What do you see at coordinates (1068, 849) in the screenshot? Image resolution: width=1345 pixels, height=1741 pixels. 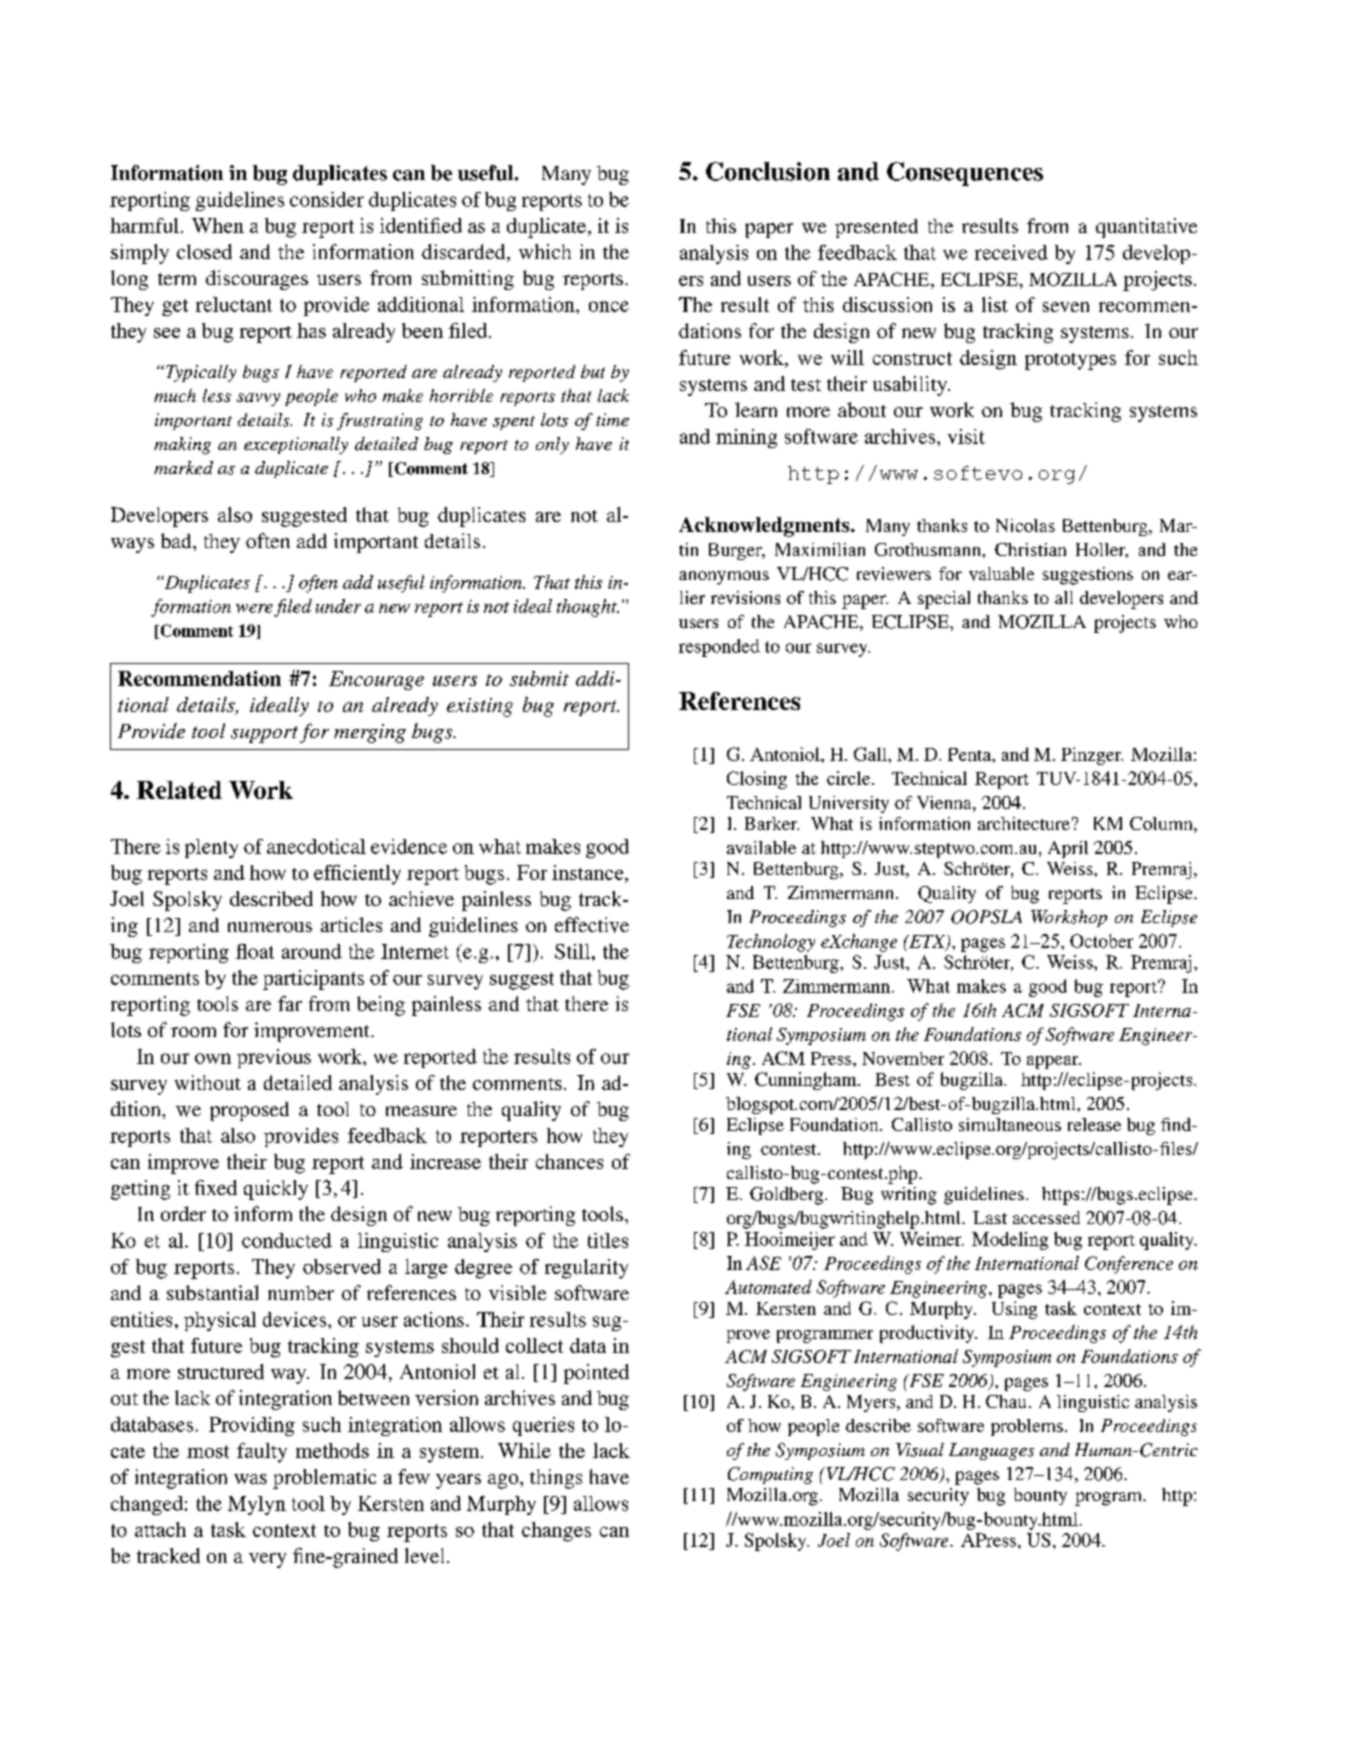 I see `April` at bounding box center [1068, 849].
